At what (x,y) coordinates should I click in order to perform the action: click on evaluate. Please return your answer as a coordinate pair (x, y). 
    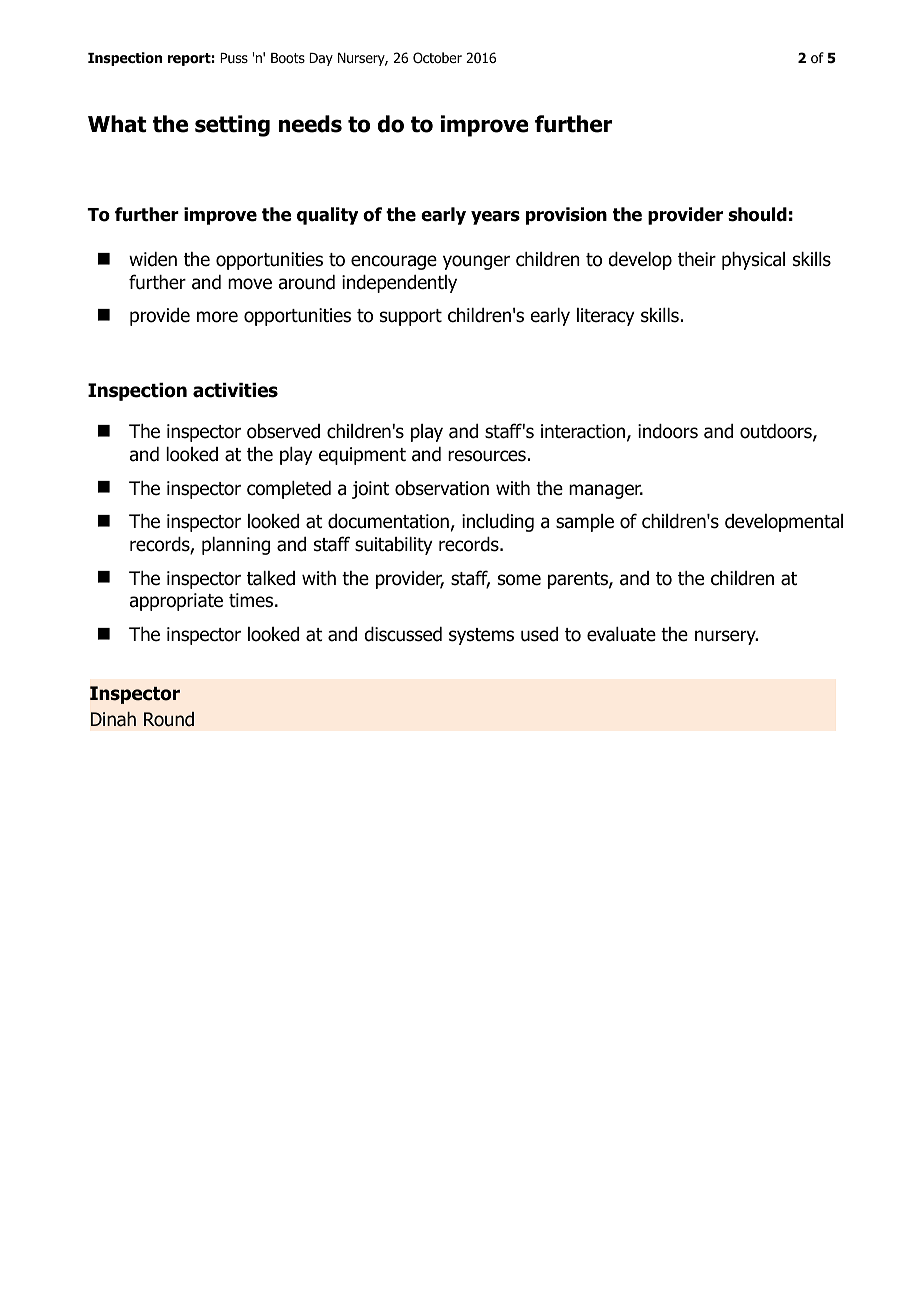
    Looking at the image, I should click on (621, 634).
